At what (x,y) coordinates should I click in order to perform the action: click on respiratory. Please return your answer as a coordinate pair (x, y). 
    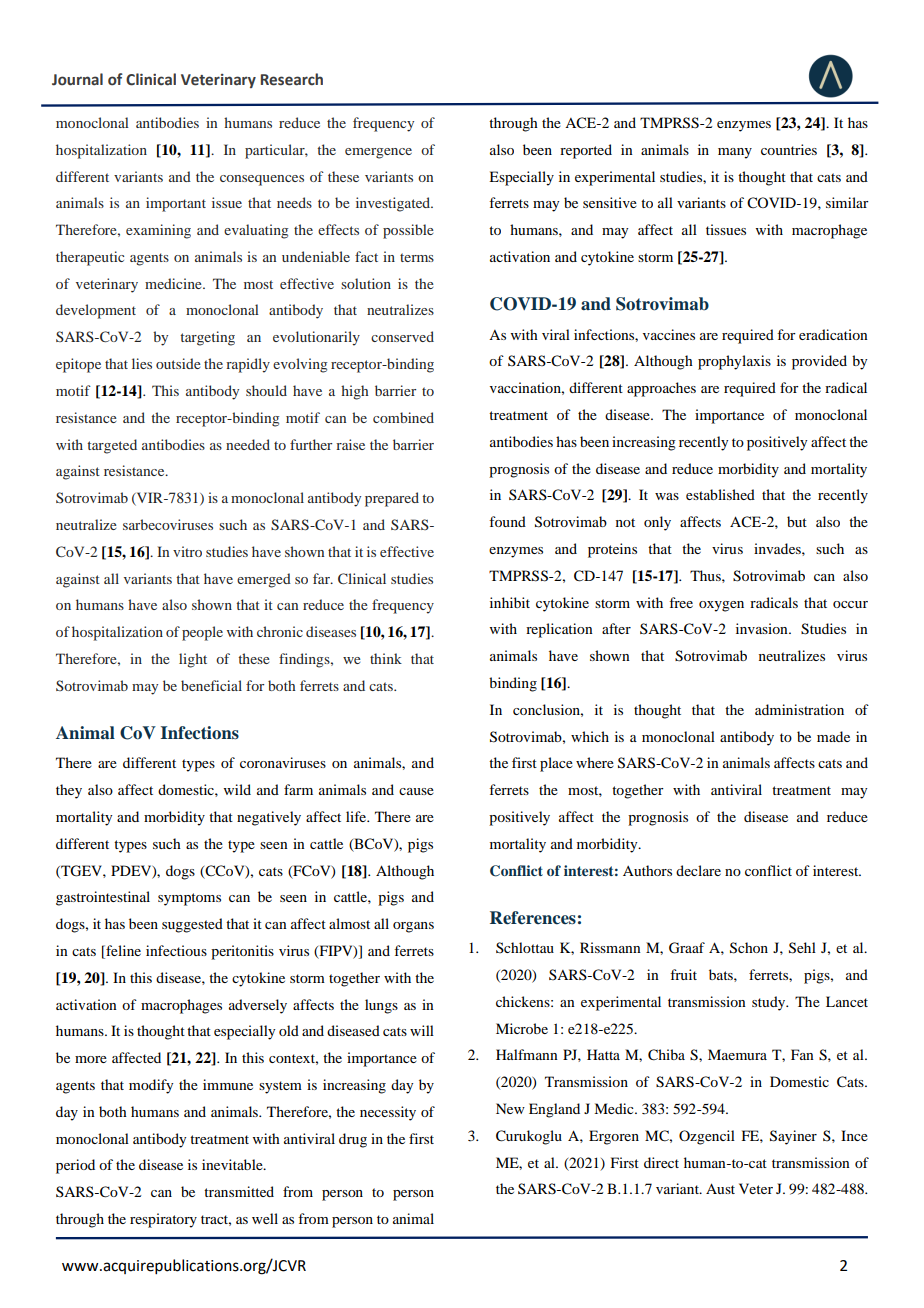
    Looking at the image, I should click on (163, 1220).
